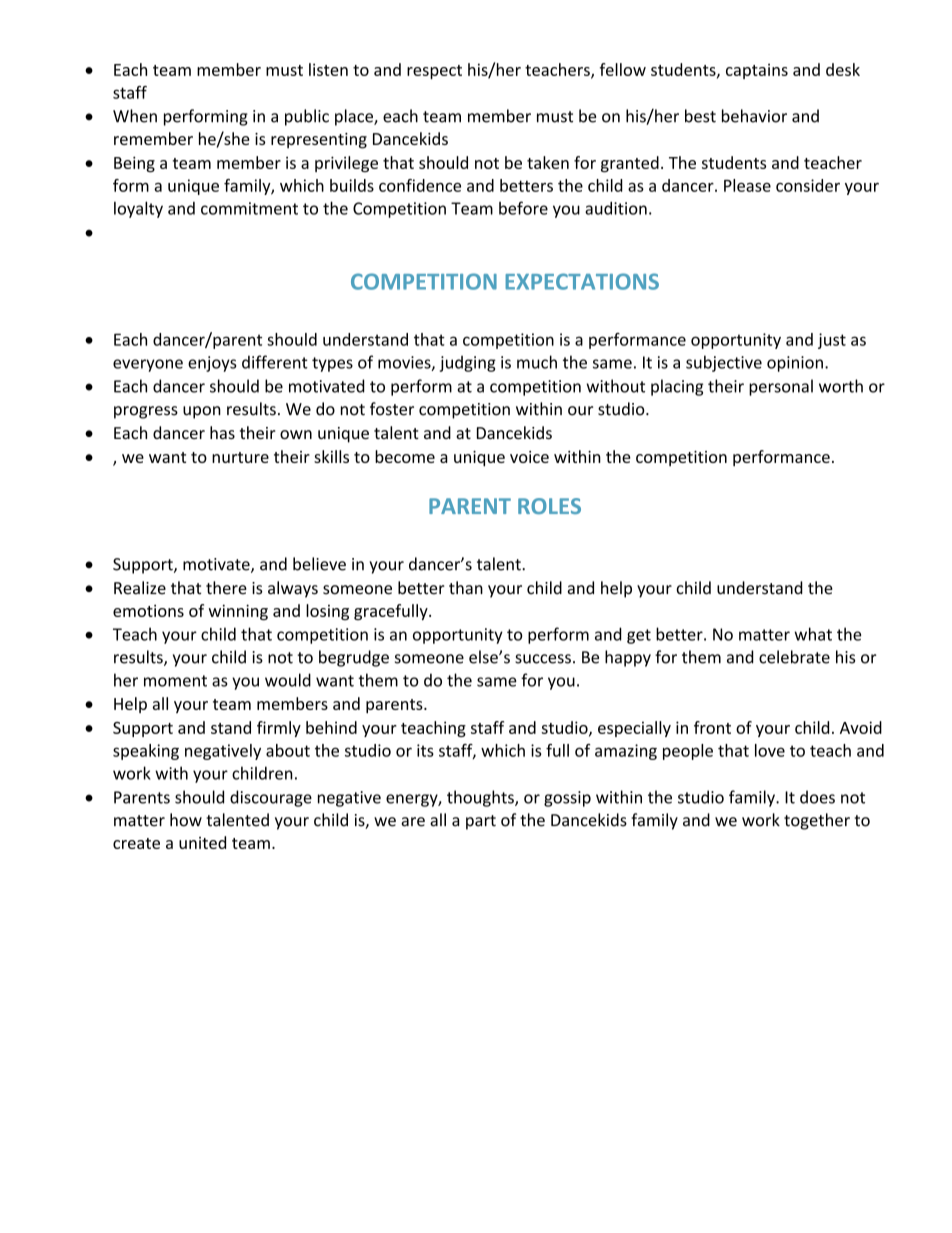 This document has height=1233, width=952. I want to click on together, so click(817, 821).
